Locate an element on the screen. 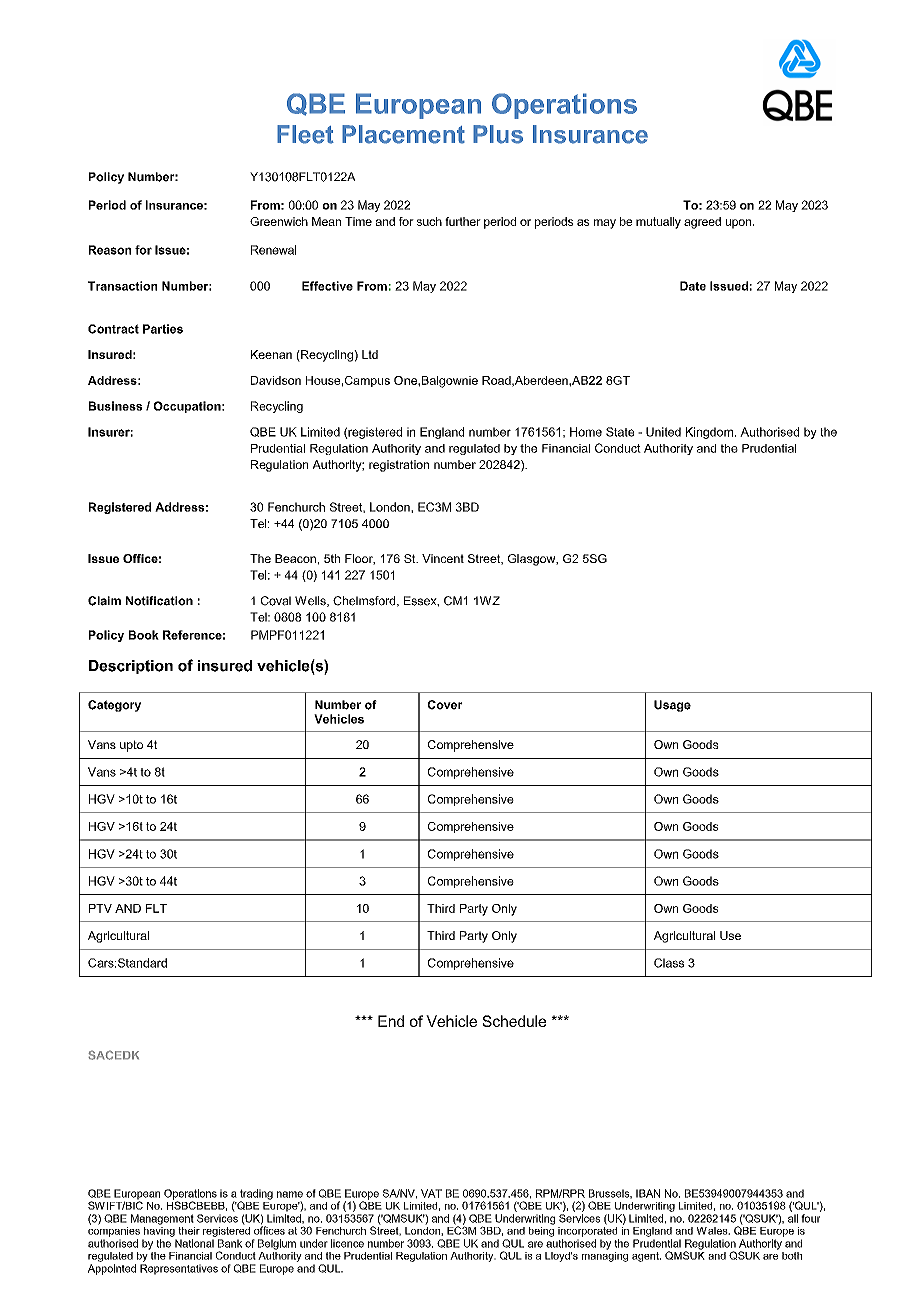  Vincent is located at coordinates (443, 558).
